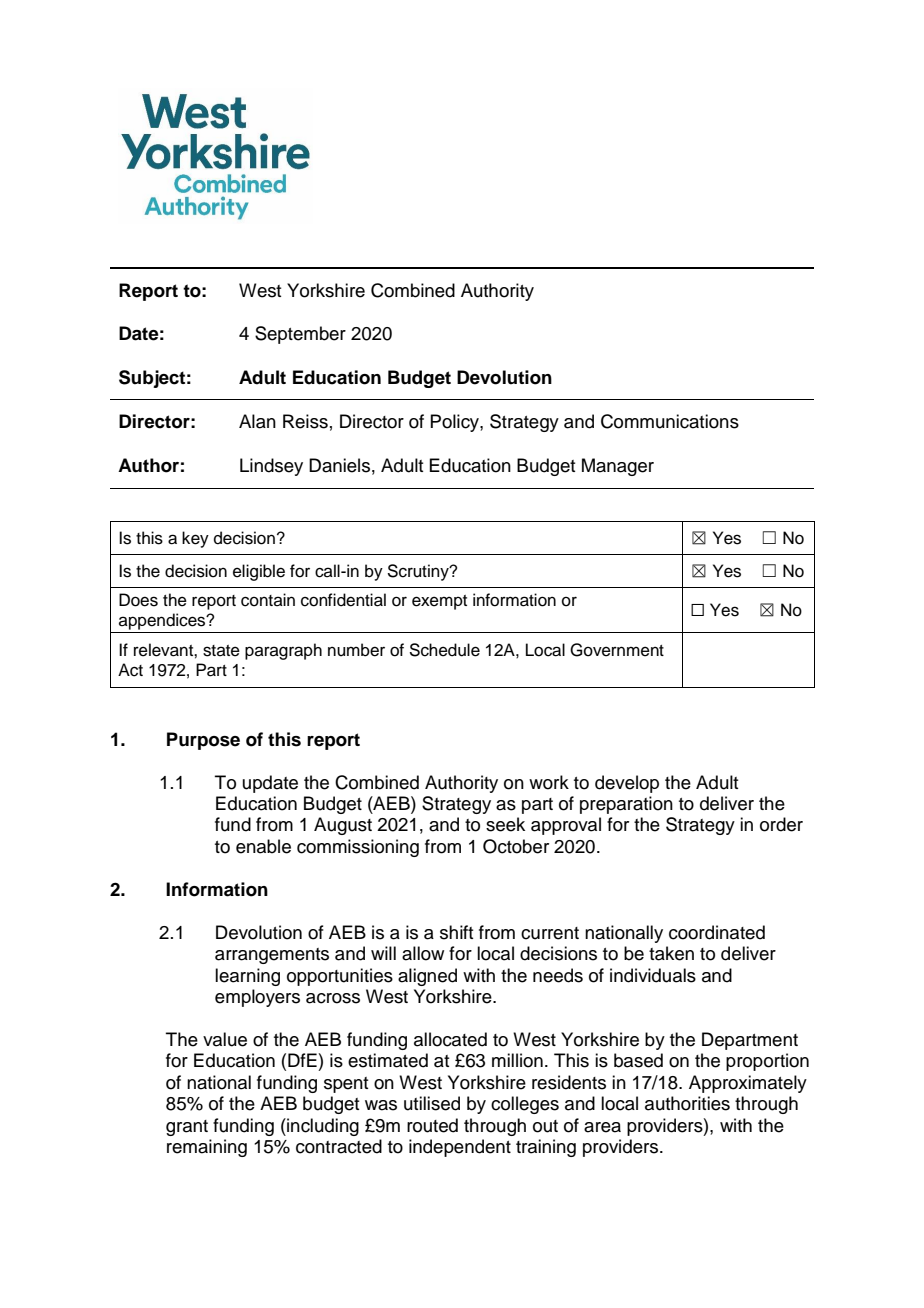 The width and height of the screenshot is (924, 1308). I want to click on Purpose, so click(203, 741).
